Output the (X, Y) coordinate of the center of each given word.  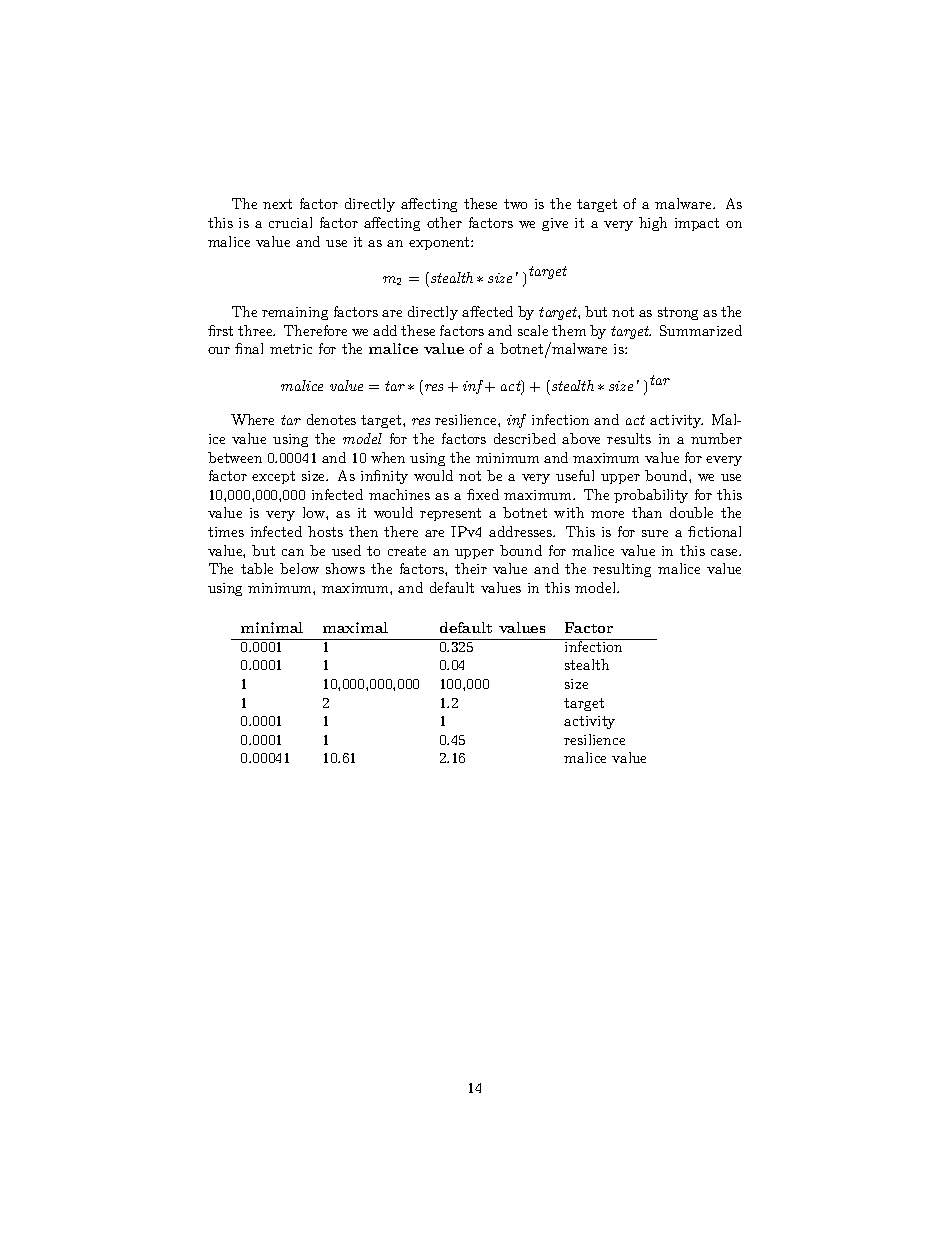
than (647, 512)
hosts (325, 531)
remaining (295, 313)
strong (678, 313)
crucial (290, 222)
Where (252, 419)
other (444, 222)
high (653, 224)
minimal (272, 627)
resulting (622, 570)
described (525, 438)
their (471, 568)
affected (487, 311)
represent (450, 514)
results (629, 438)
